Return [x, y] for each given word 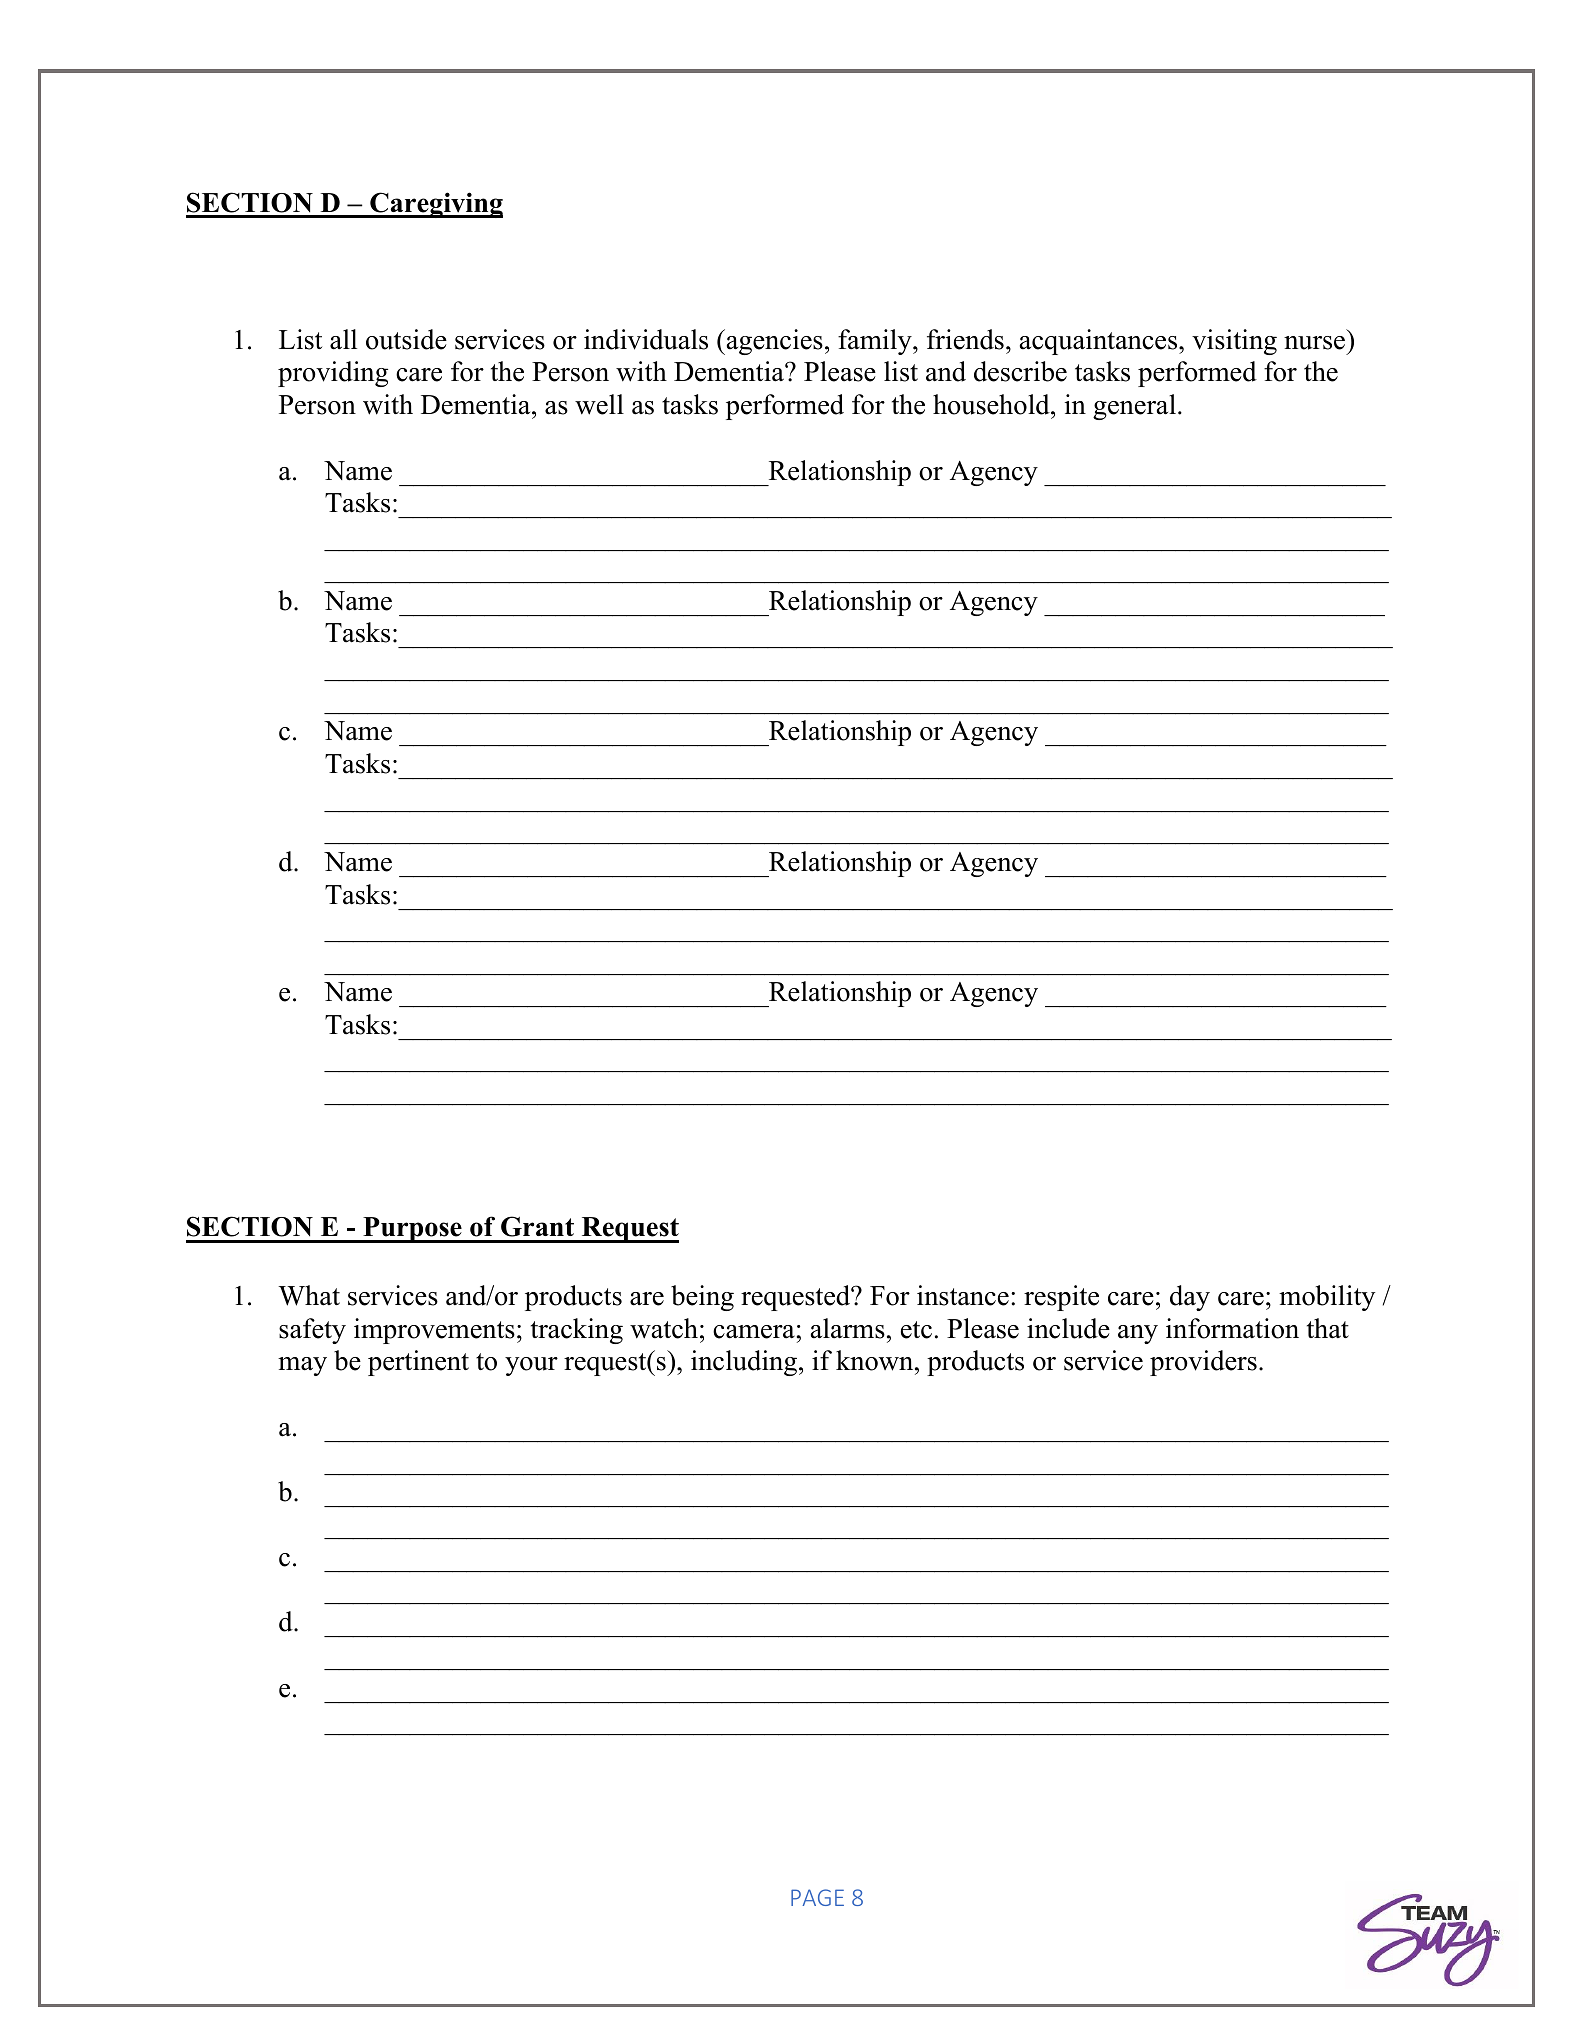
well [599, 404]
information [1232, 1328]
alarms [848, 1328]
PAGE [817, 1897]
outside [406, 339]
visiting [1234, 342]
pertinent [418, 1363]
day [1190, 1298]
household [992, 404]
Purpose [412, 1230]
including [745, 1363]
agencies [773, 342]
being [702, 1298]
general [1134, 407]
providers [1203, 1363]
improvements [434, 1331]
